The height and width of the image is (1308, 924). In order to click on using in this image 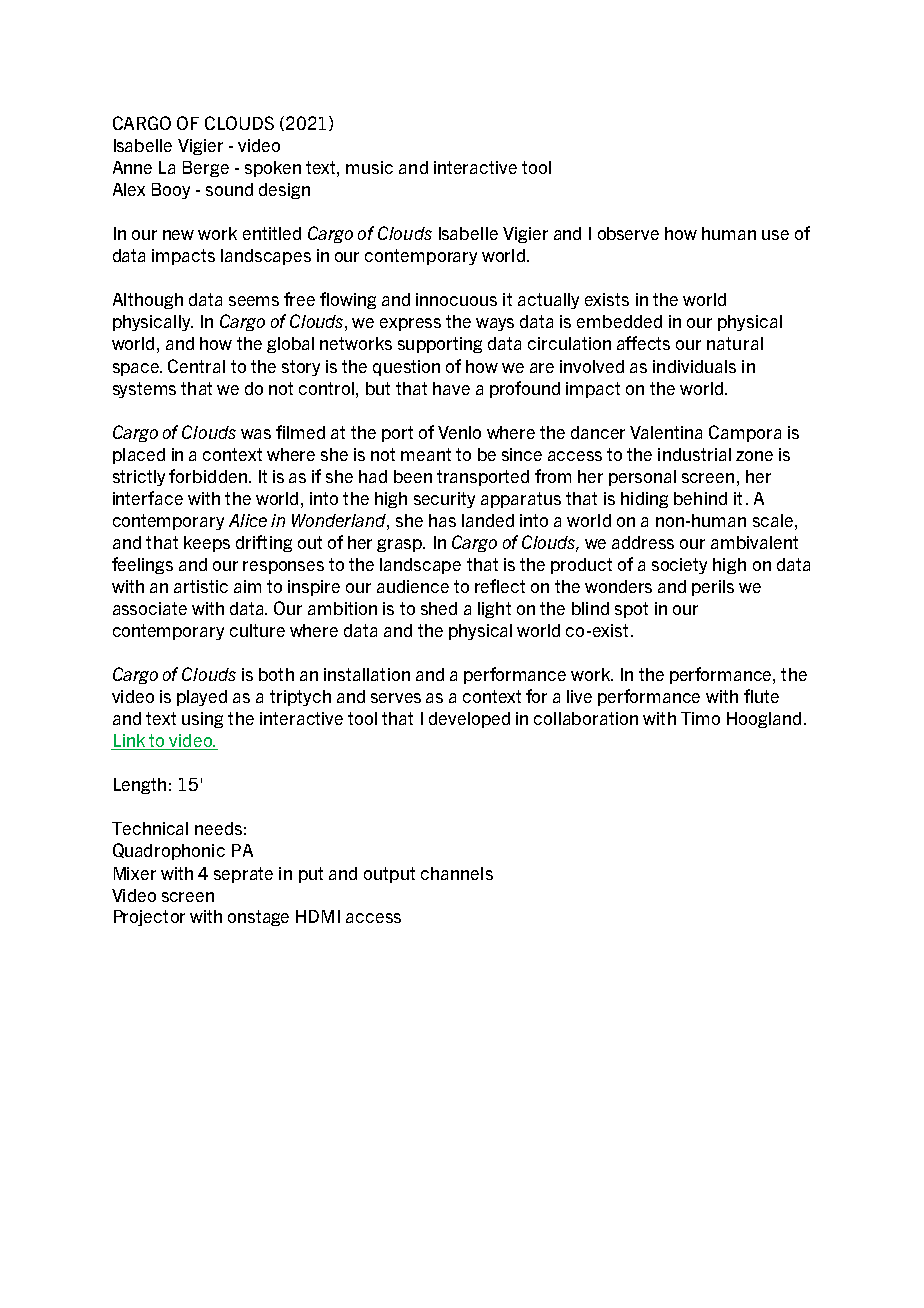, I will do `click(202, 720)`.
